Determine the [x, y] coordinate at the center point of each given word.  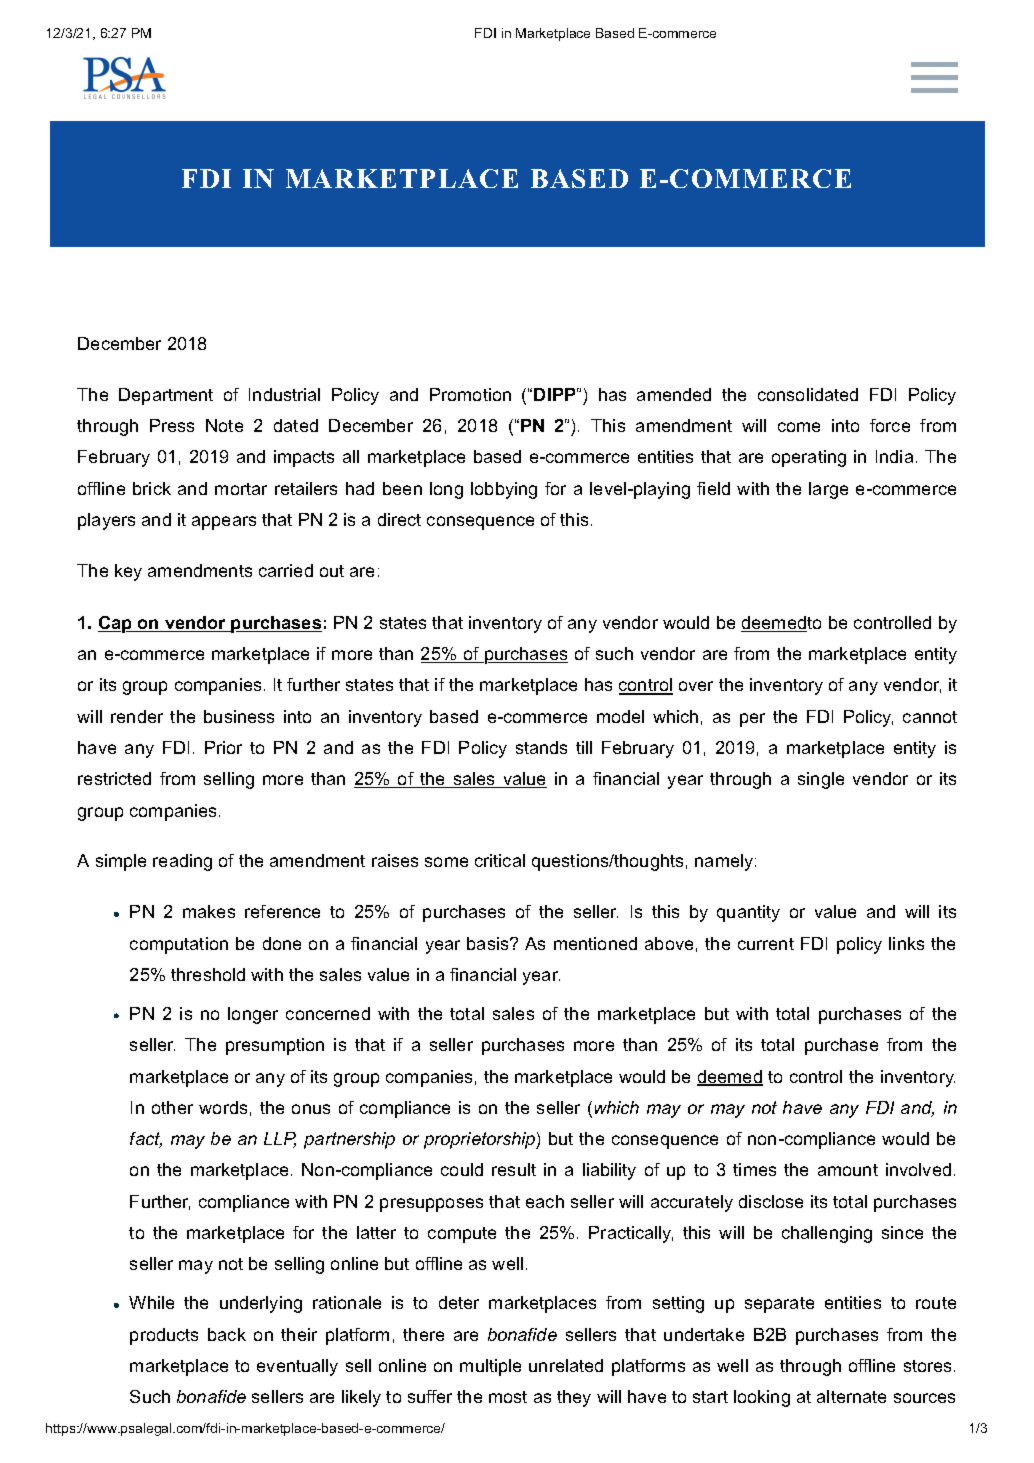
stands [541, 747]
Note [224, 425]
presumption [275, 1046]
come [799, 427]
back [227, 1334]
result [514, 1169]
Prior [223, 747]
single [821, 780]
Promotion [470, 394]
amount [848, 1170]
